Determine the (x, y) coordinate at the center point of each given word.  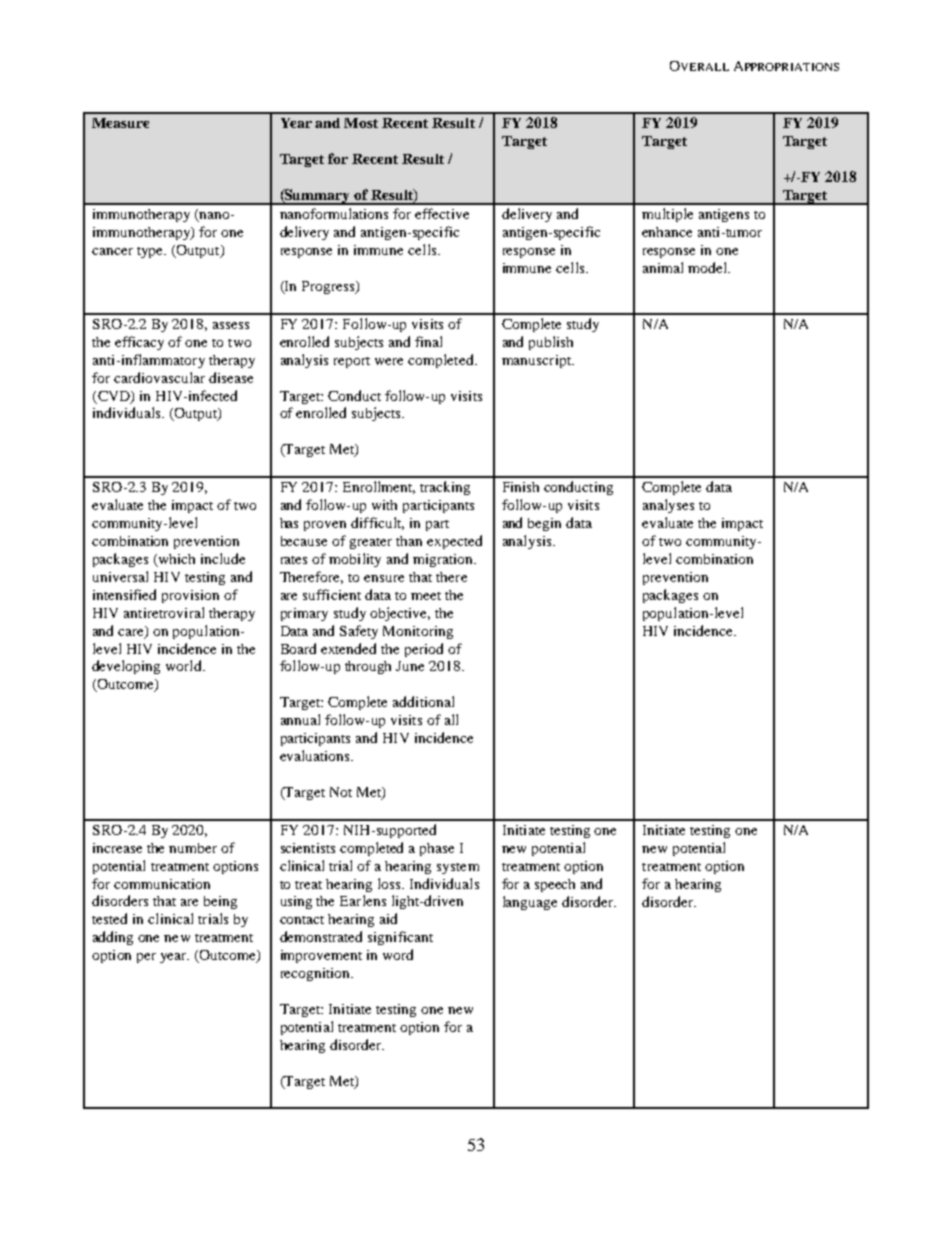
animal (663, 267)
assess (231, 325)
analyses (668, 506)
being (220, 902)
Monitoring (418, 632)
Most (361, 123)
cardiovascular (159, 377)
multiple (667, 215)
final (428, 341)
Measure (120, 123)
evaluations (316, 755)
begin (544, 524)
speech (555, 885)
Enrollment (379, 487)
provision (190, 596)
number (193, 848)
